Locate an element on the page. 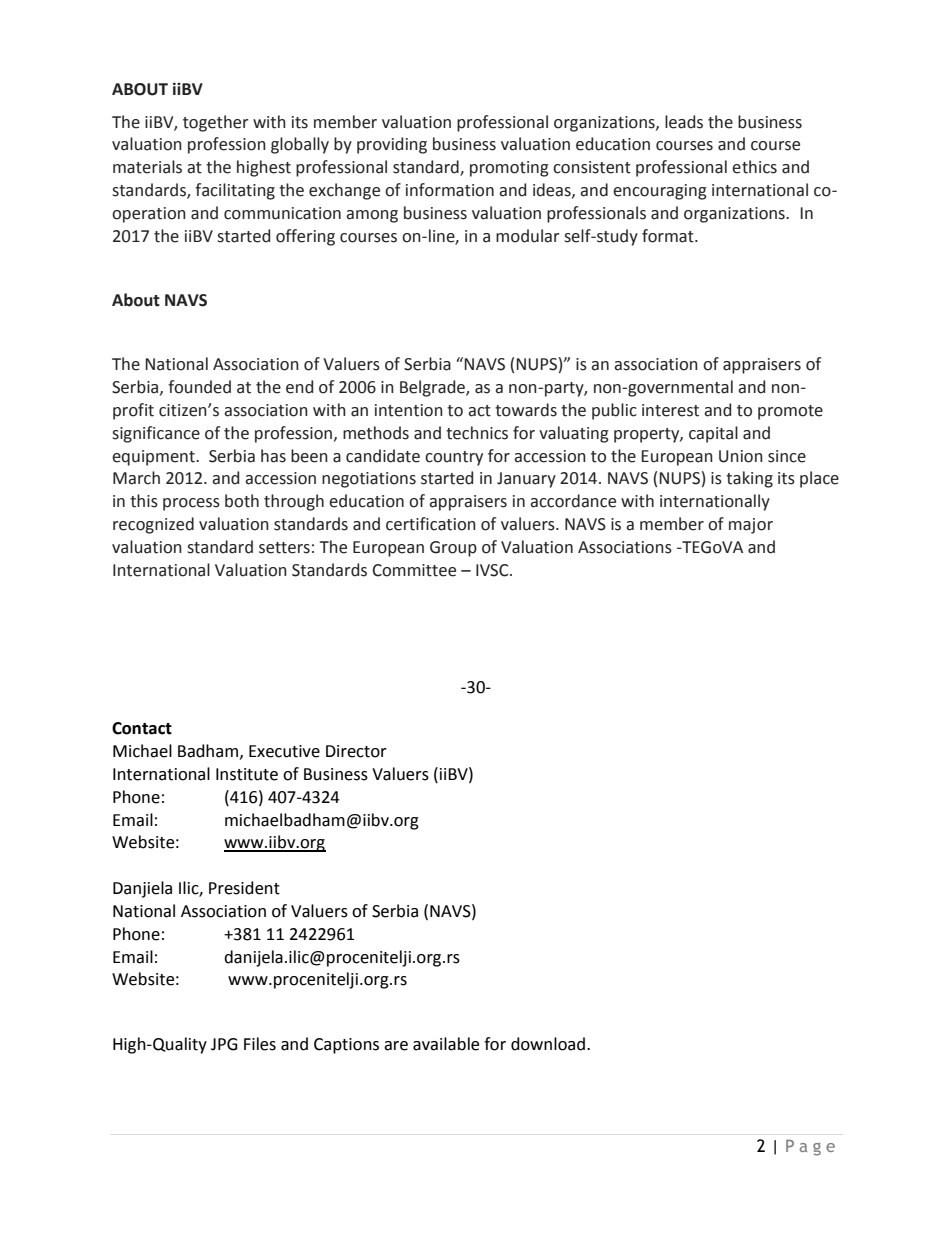  Group is located at coordinates (453, 549).
